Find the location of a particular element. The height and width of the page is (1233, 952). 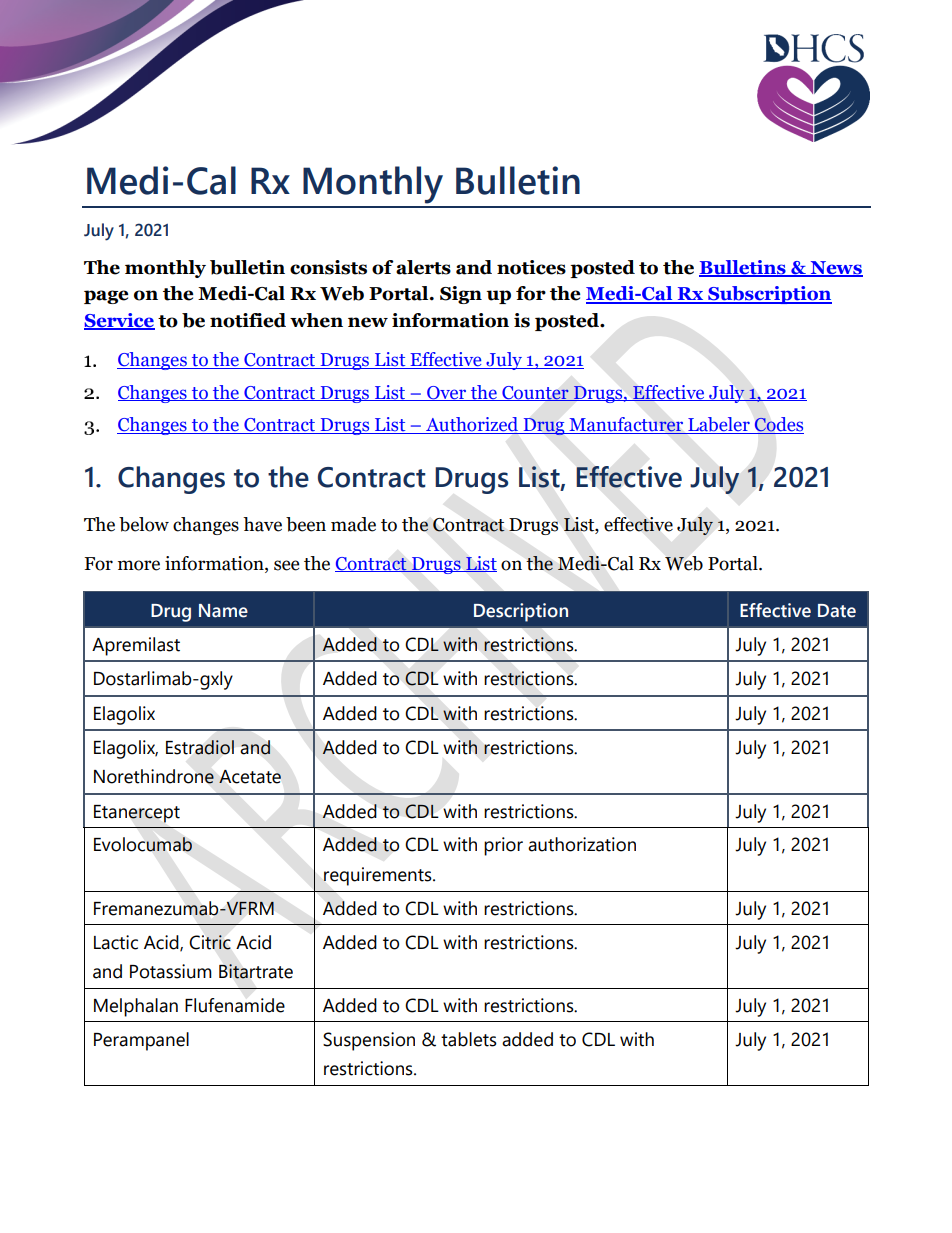

Name is located at coordinates (223, 611).
